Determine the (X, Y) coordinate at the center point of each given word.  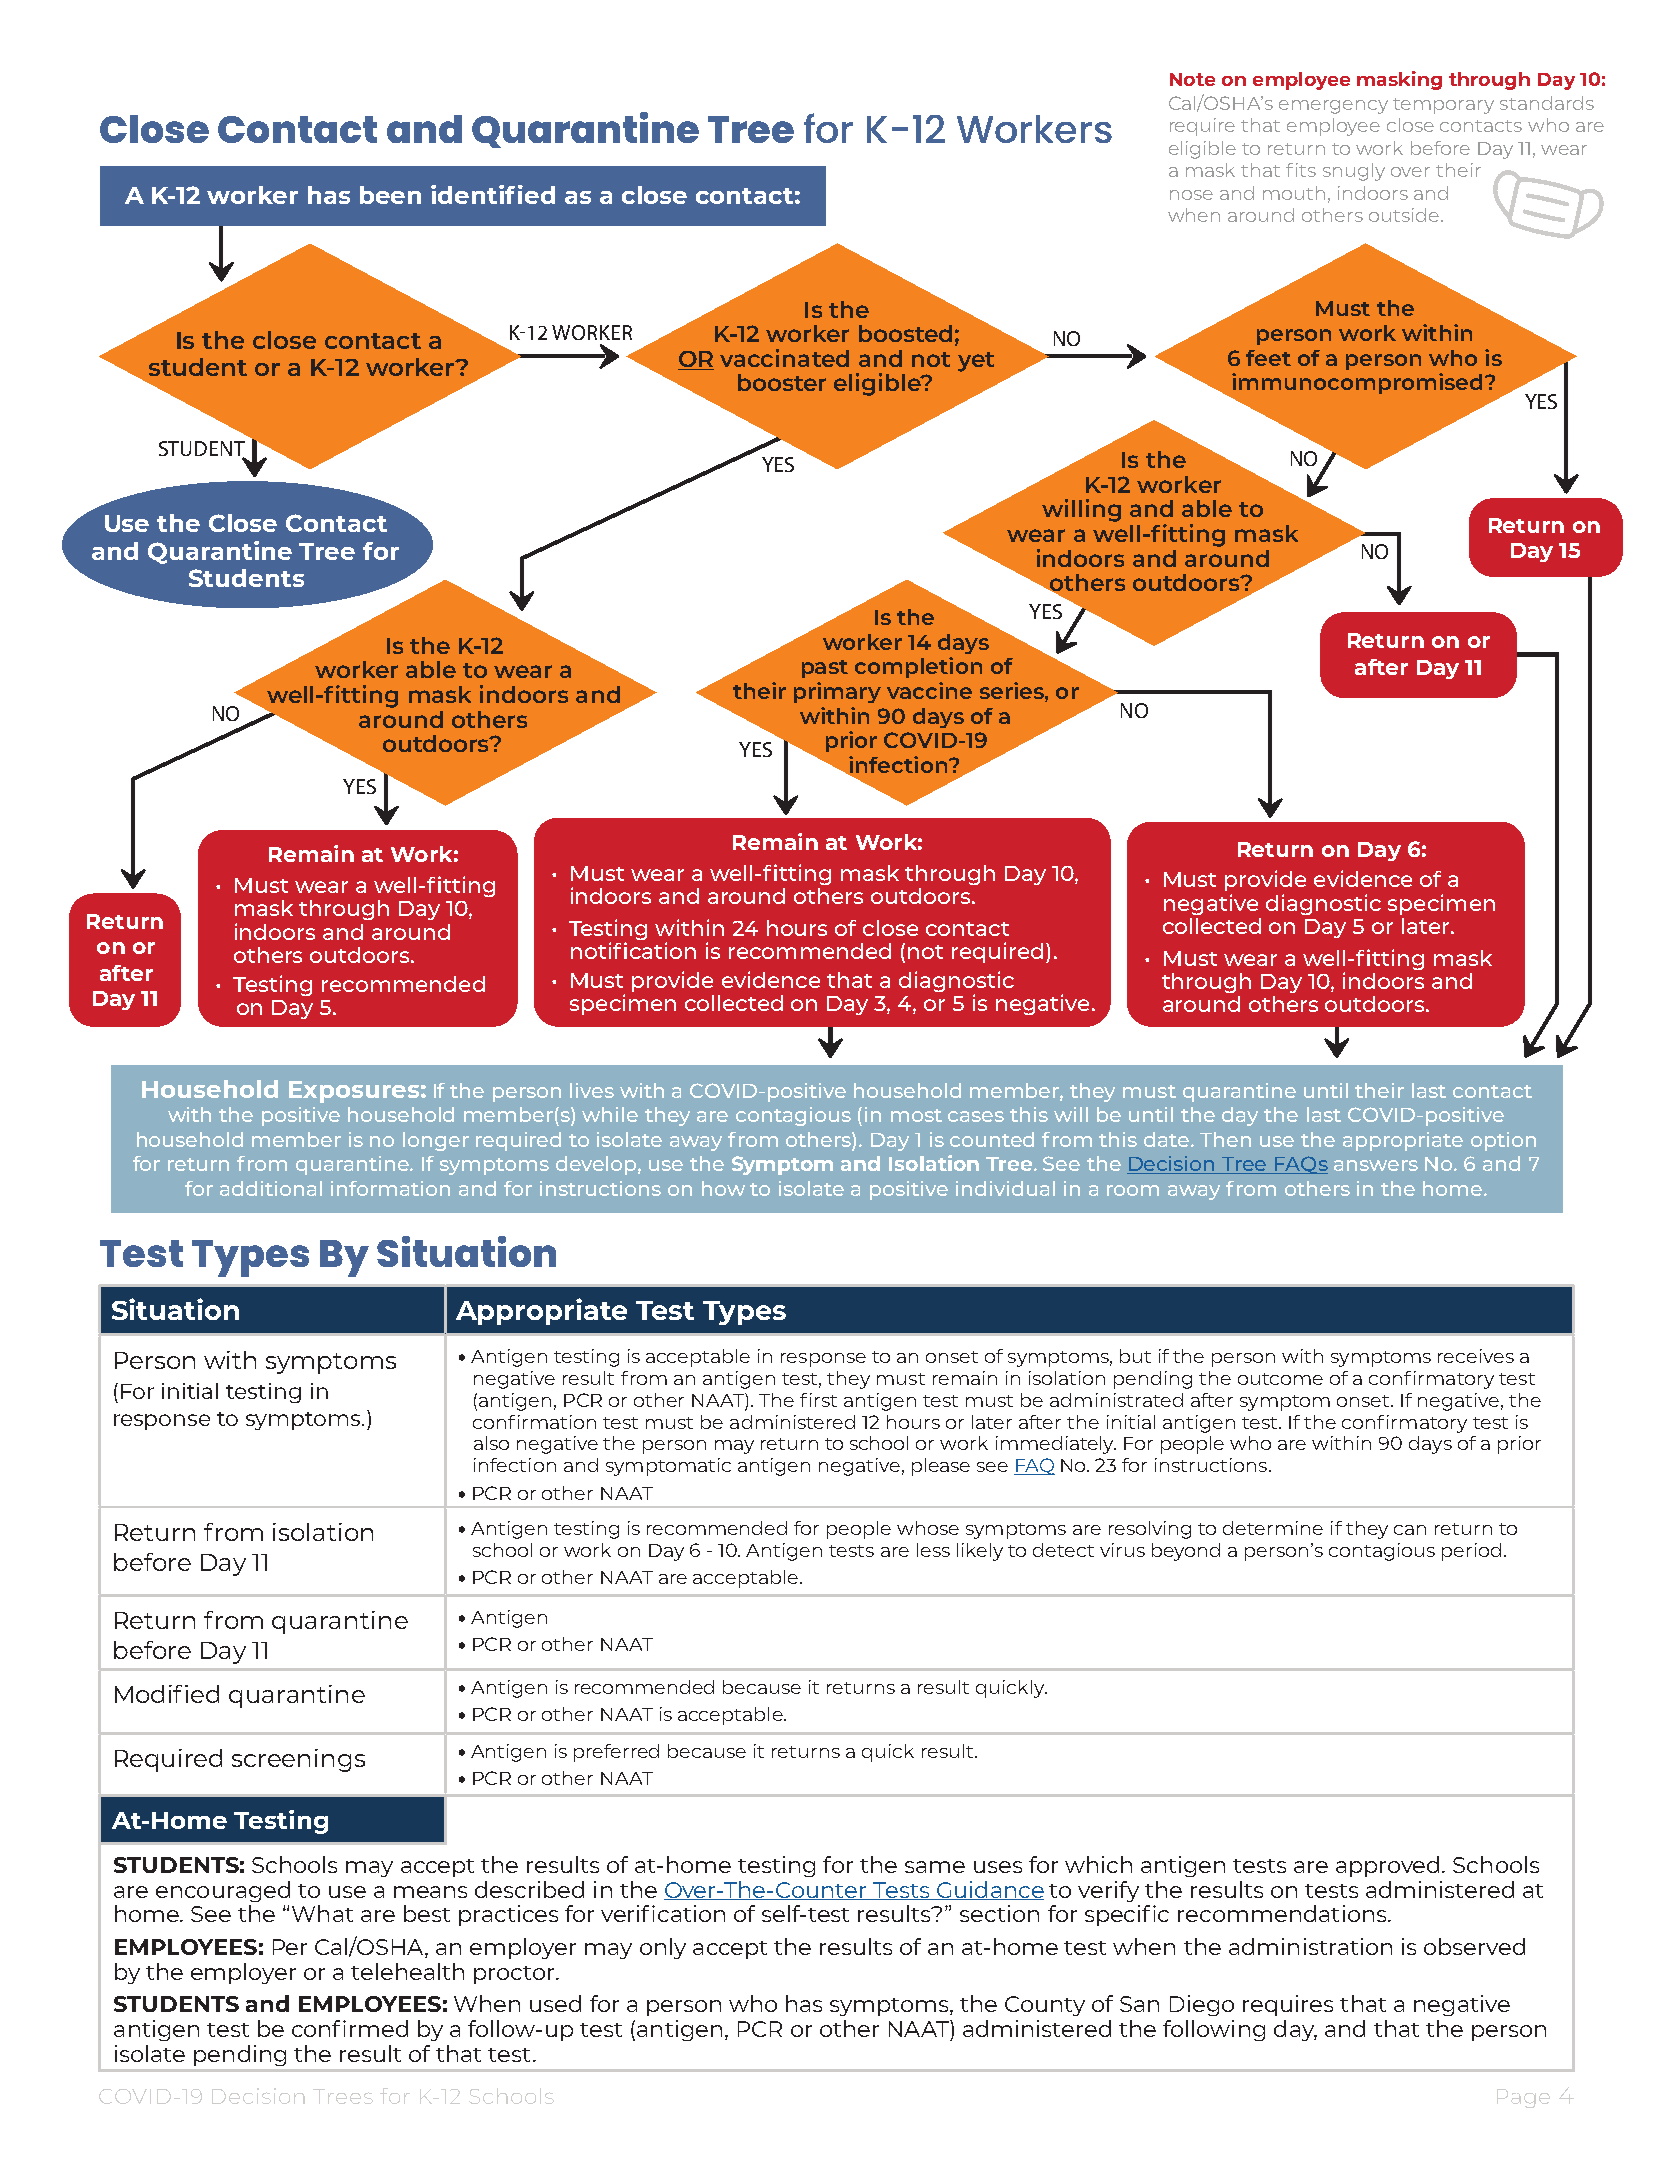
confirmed (350, 2028)
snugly (1354, 172)
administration (1310, 1946)
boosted (905, 333)
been (390, 195)
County (1045, 2006)
